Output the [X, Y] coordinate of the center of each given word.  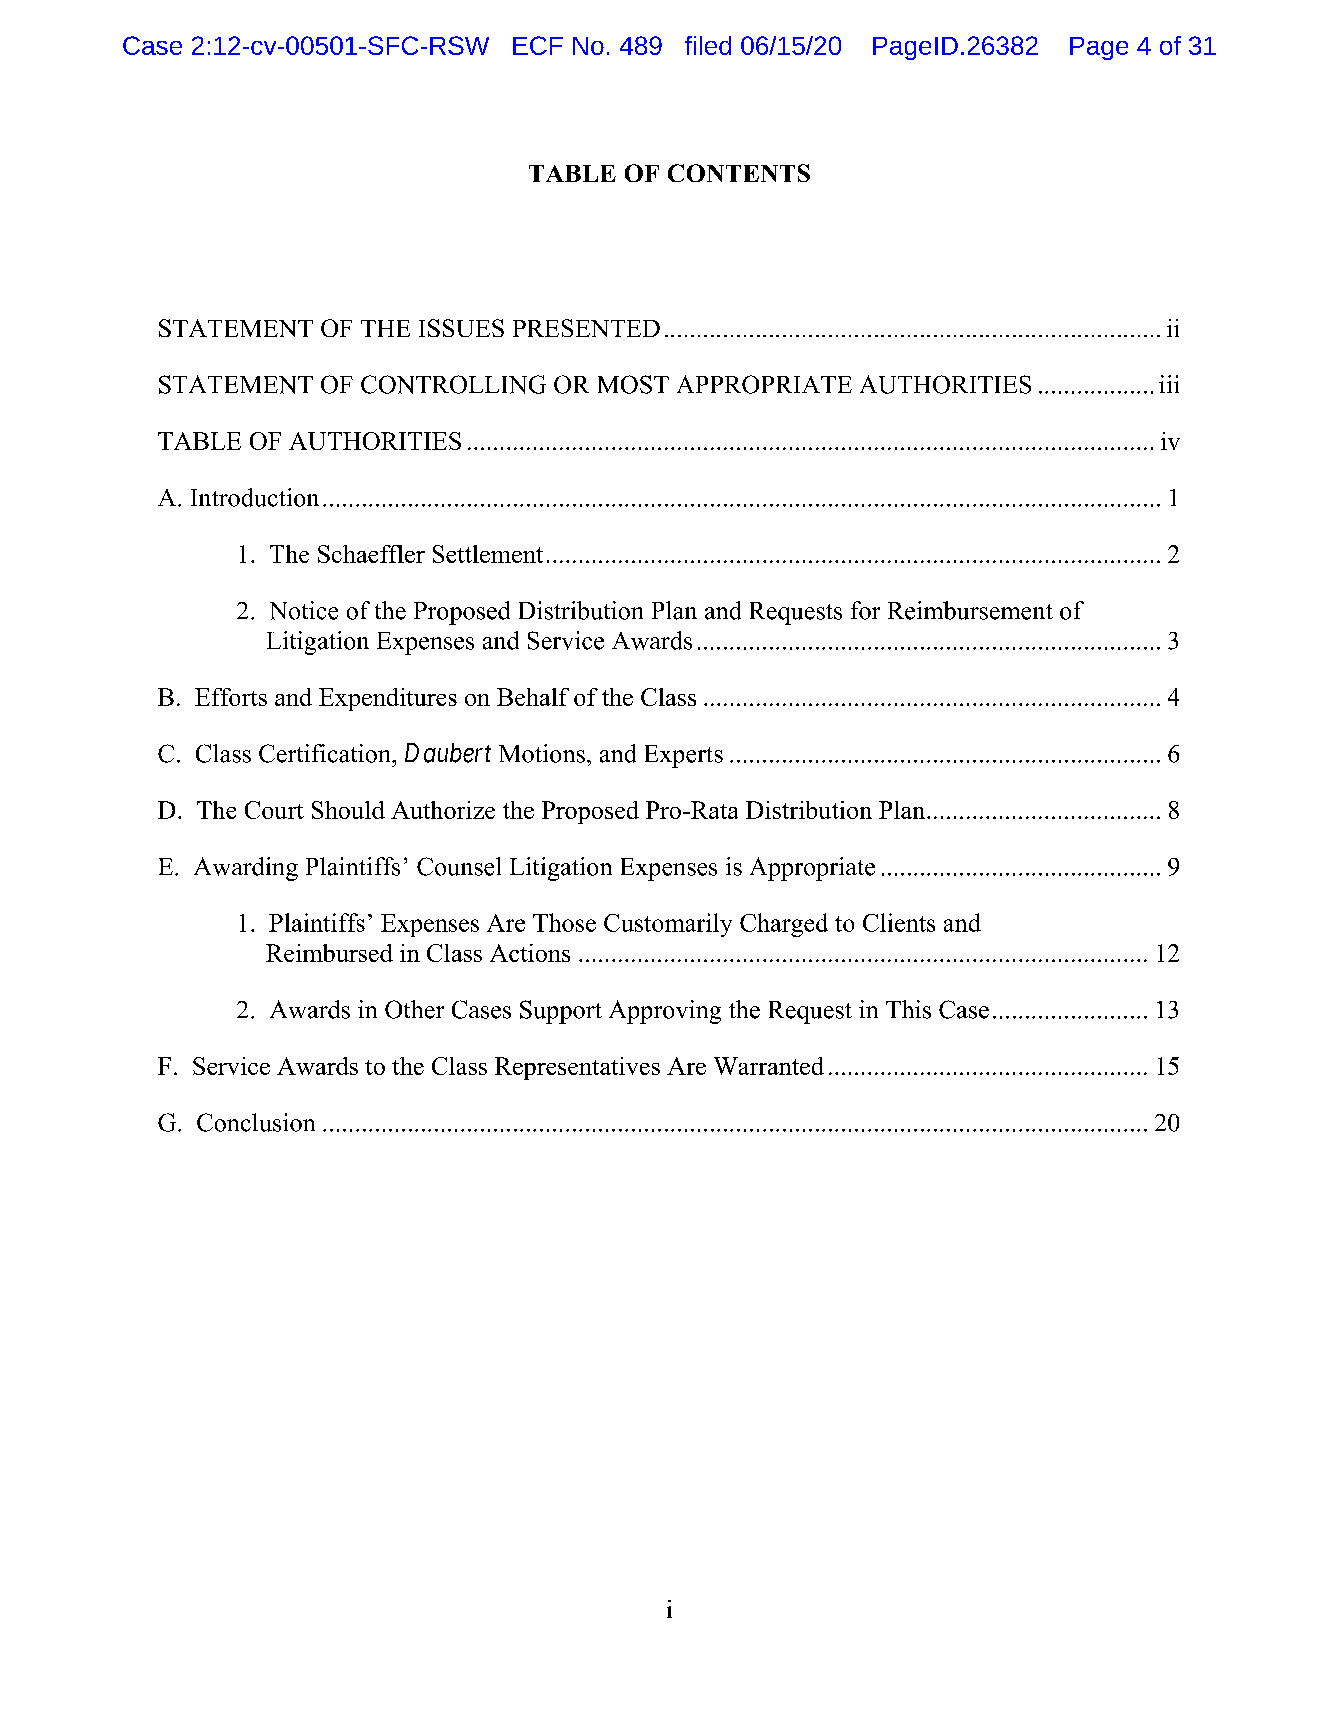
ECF [538, 45]
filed [708, 45]
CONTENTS [739, 173]
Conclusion [256, 1122]
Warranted [769, 1066]
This [908, 1009]
